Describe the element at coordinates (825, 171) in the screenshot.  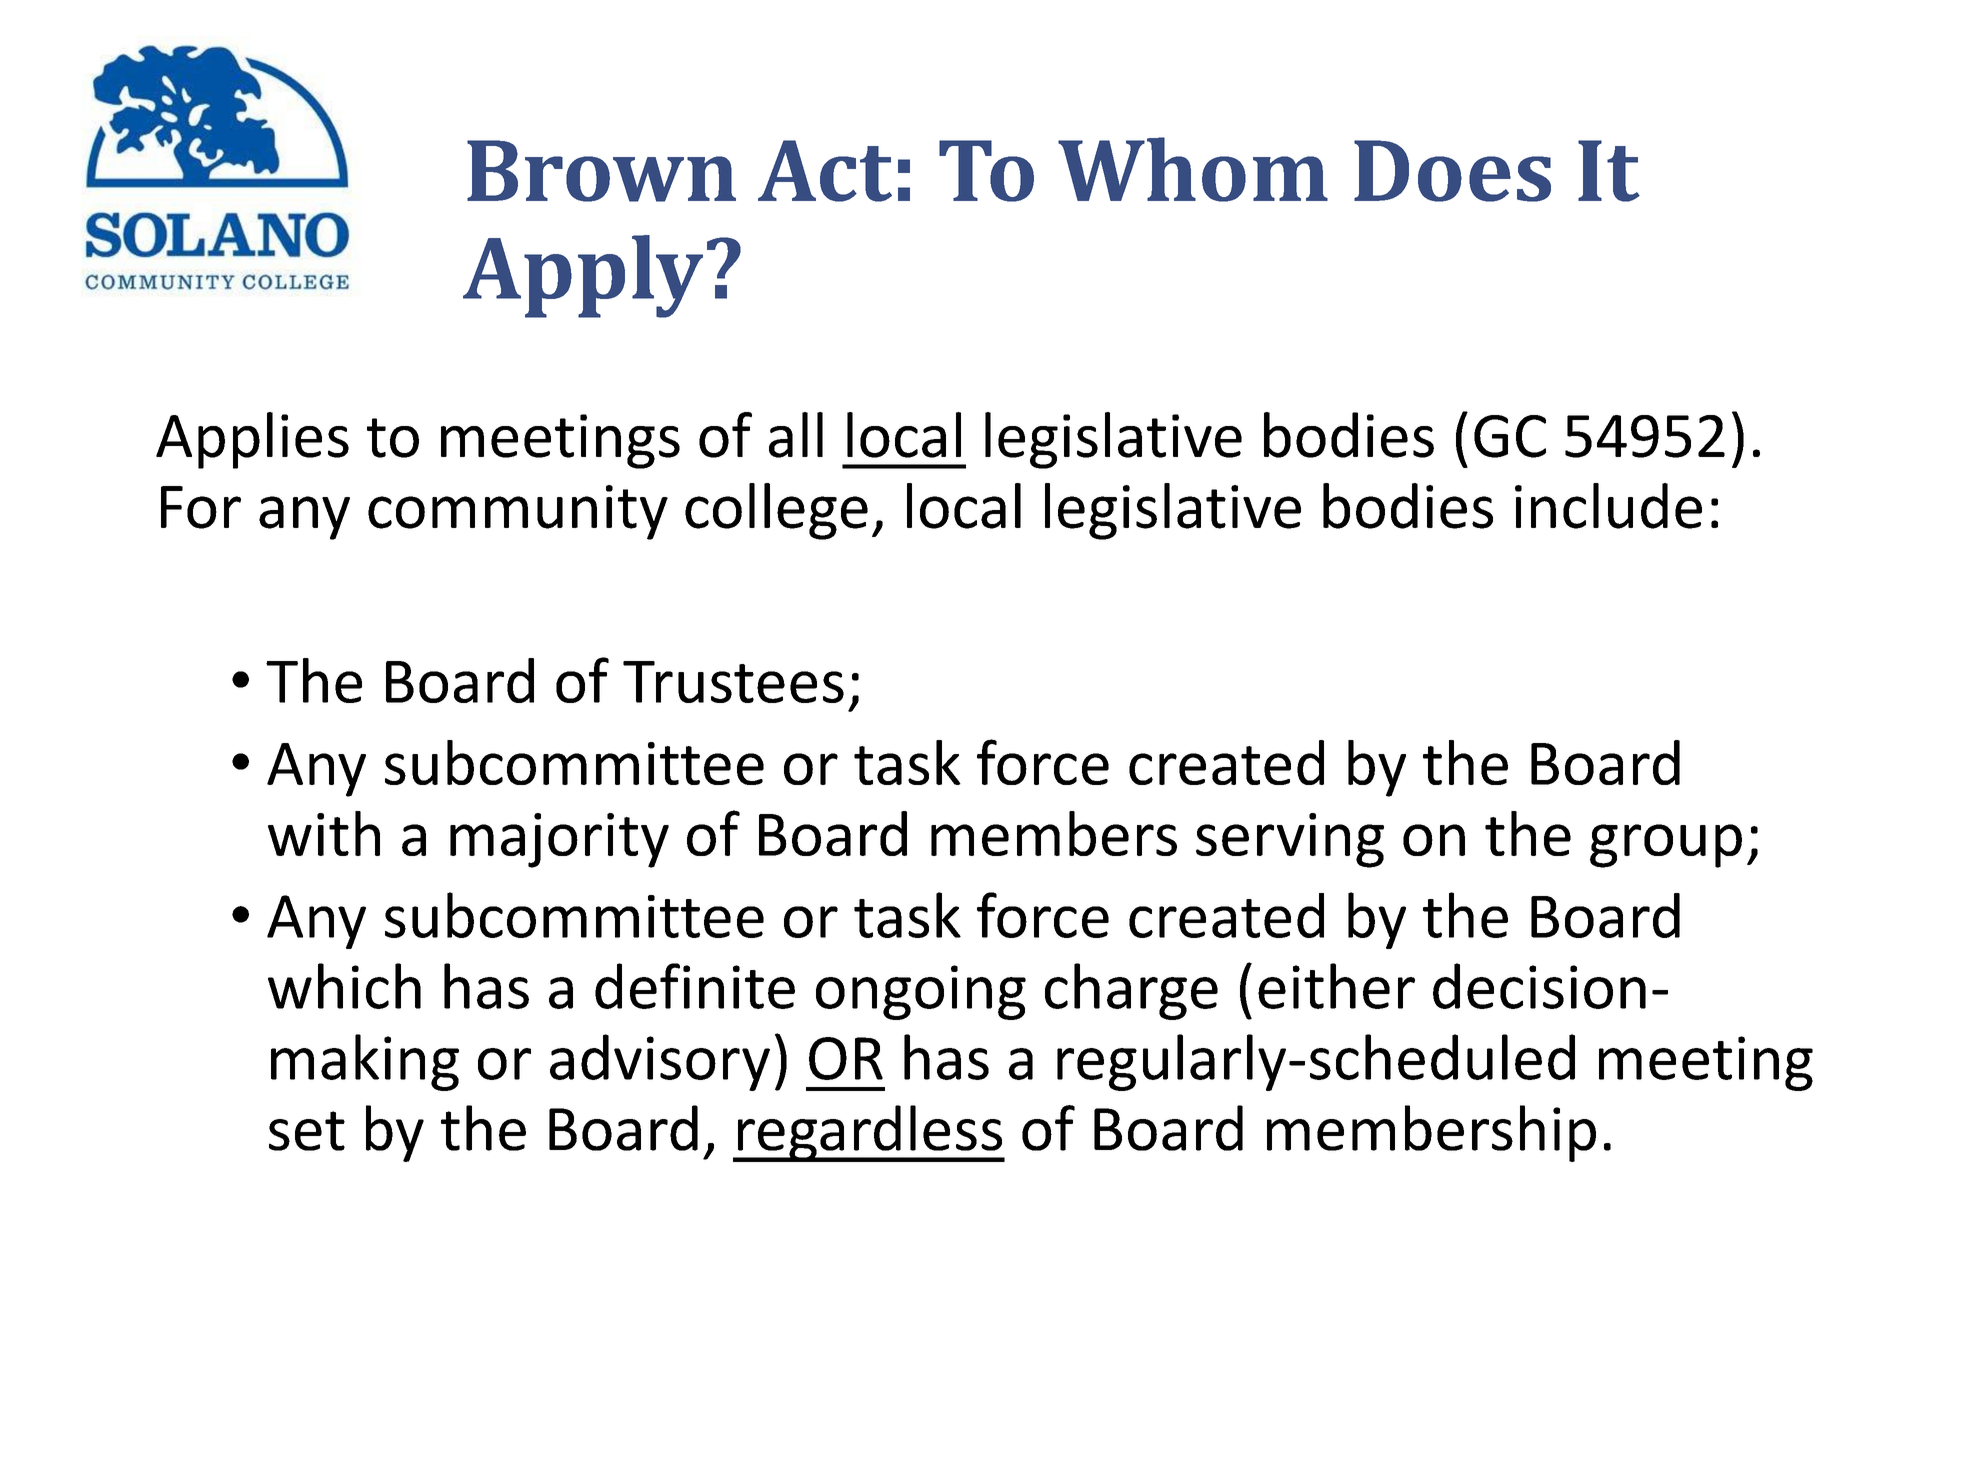
I see `Act` at that location.
